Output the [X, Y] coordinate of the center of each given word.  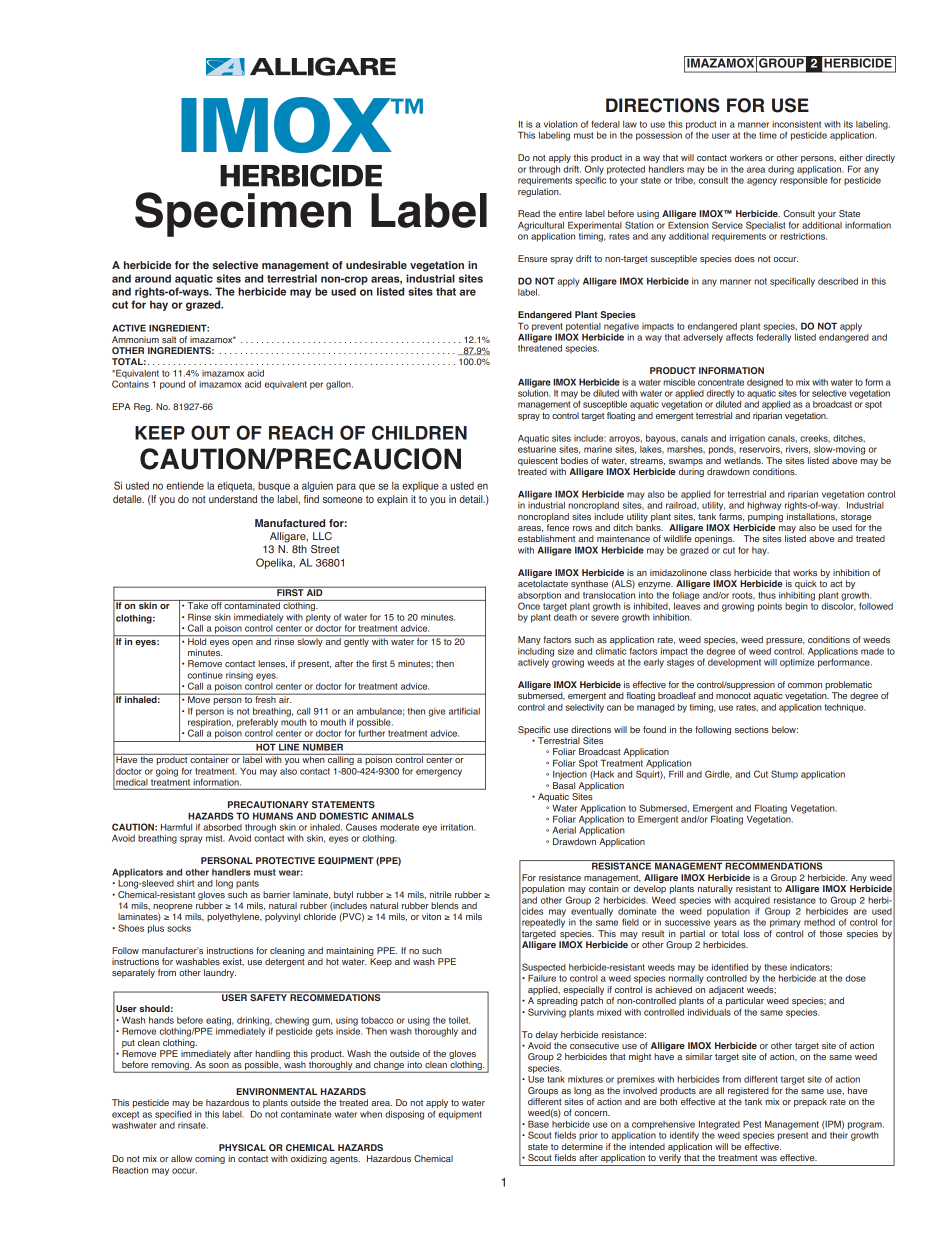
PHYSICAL [242, 1147]
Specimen [243, 214]
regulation [539, 192]
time [768, 135]
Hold [197, 640]
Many [529, 640]
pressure [785, 641]
